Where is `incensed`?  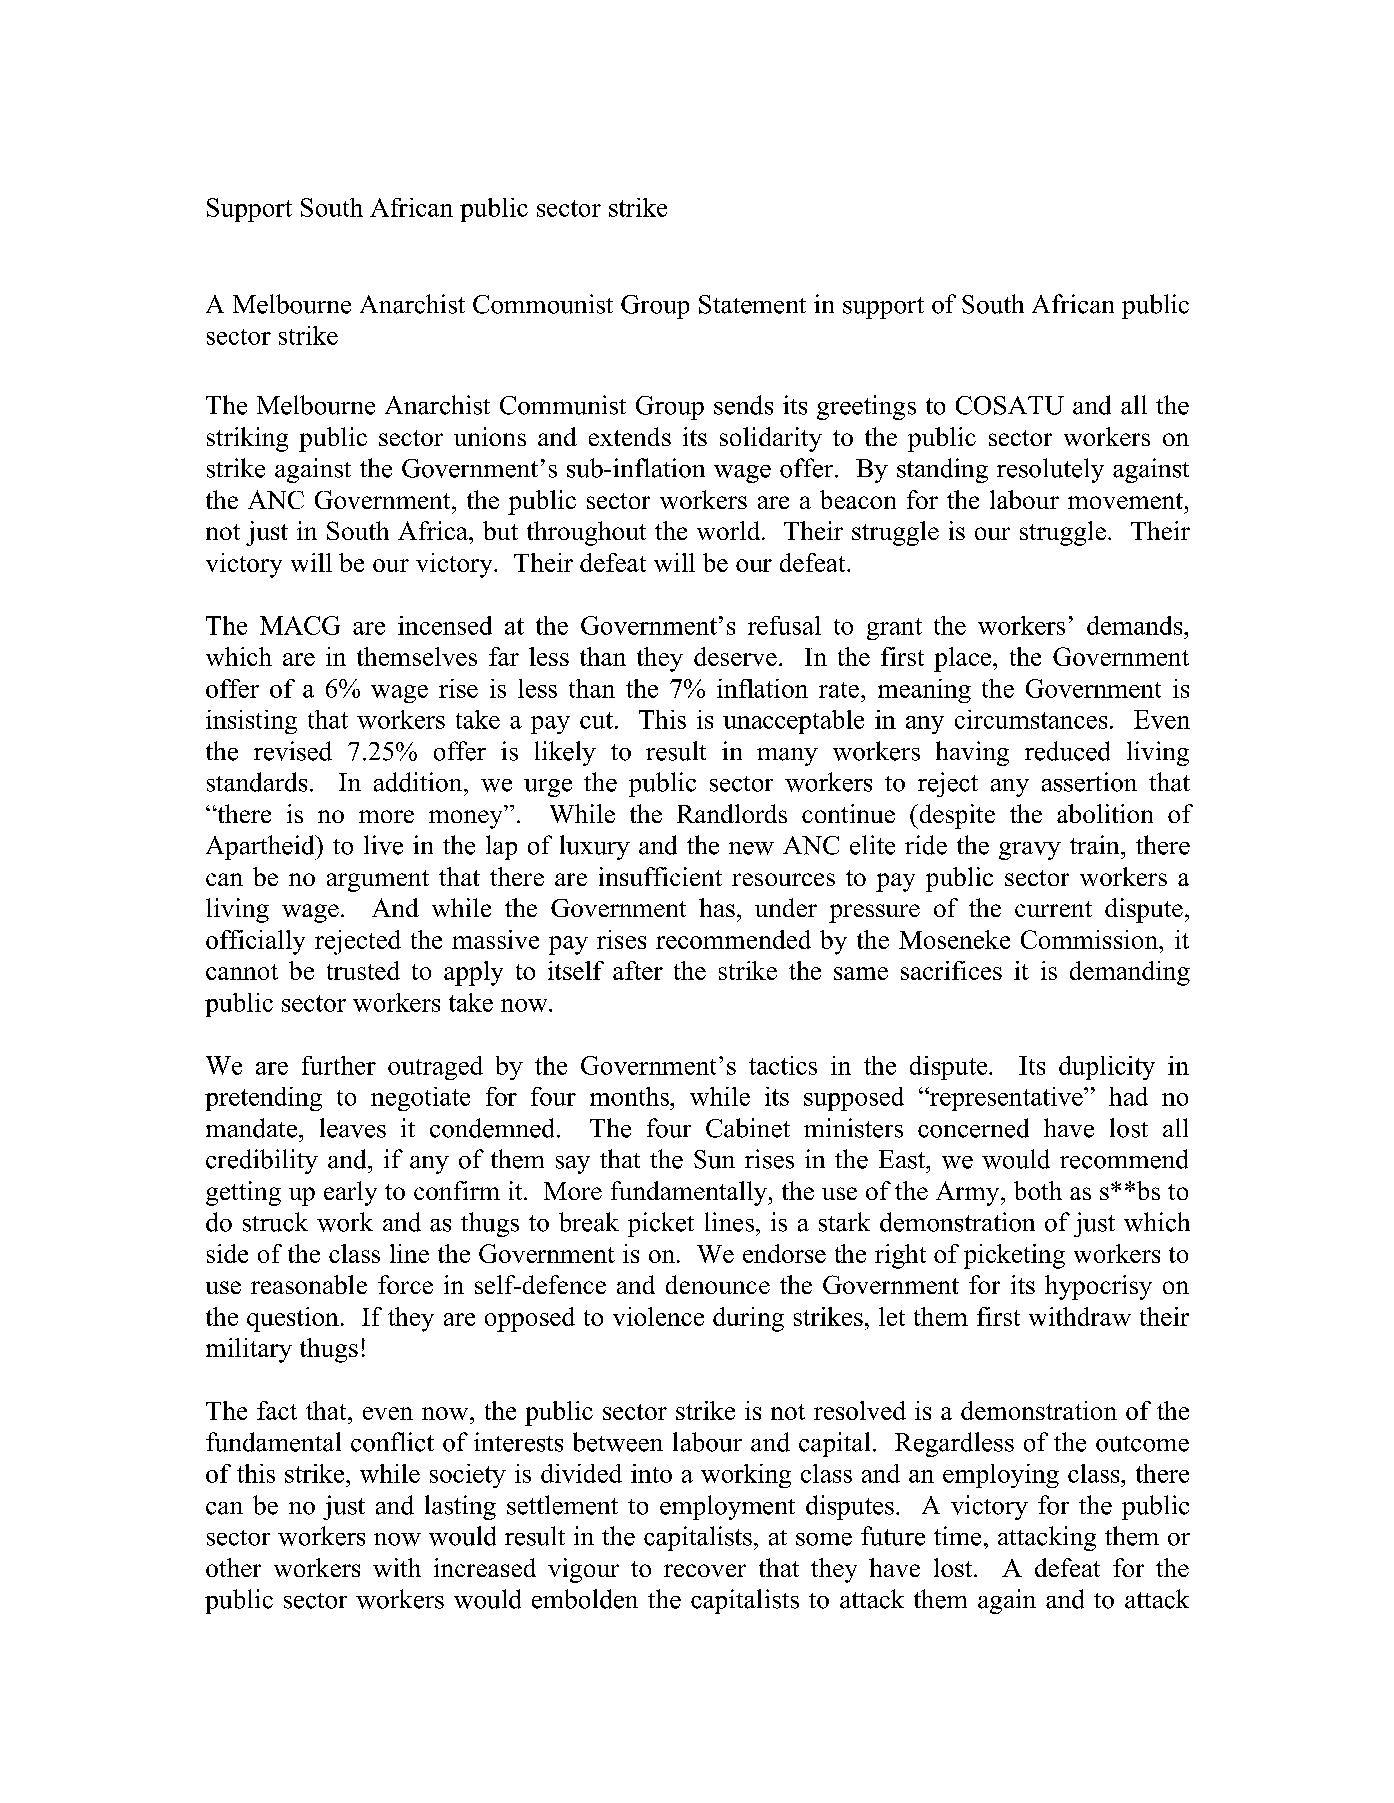
incensed is located at coordinates (445, 625).
